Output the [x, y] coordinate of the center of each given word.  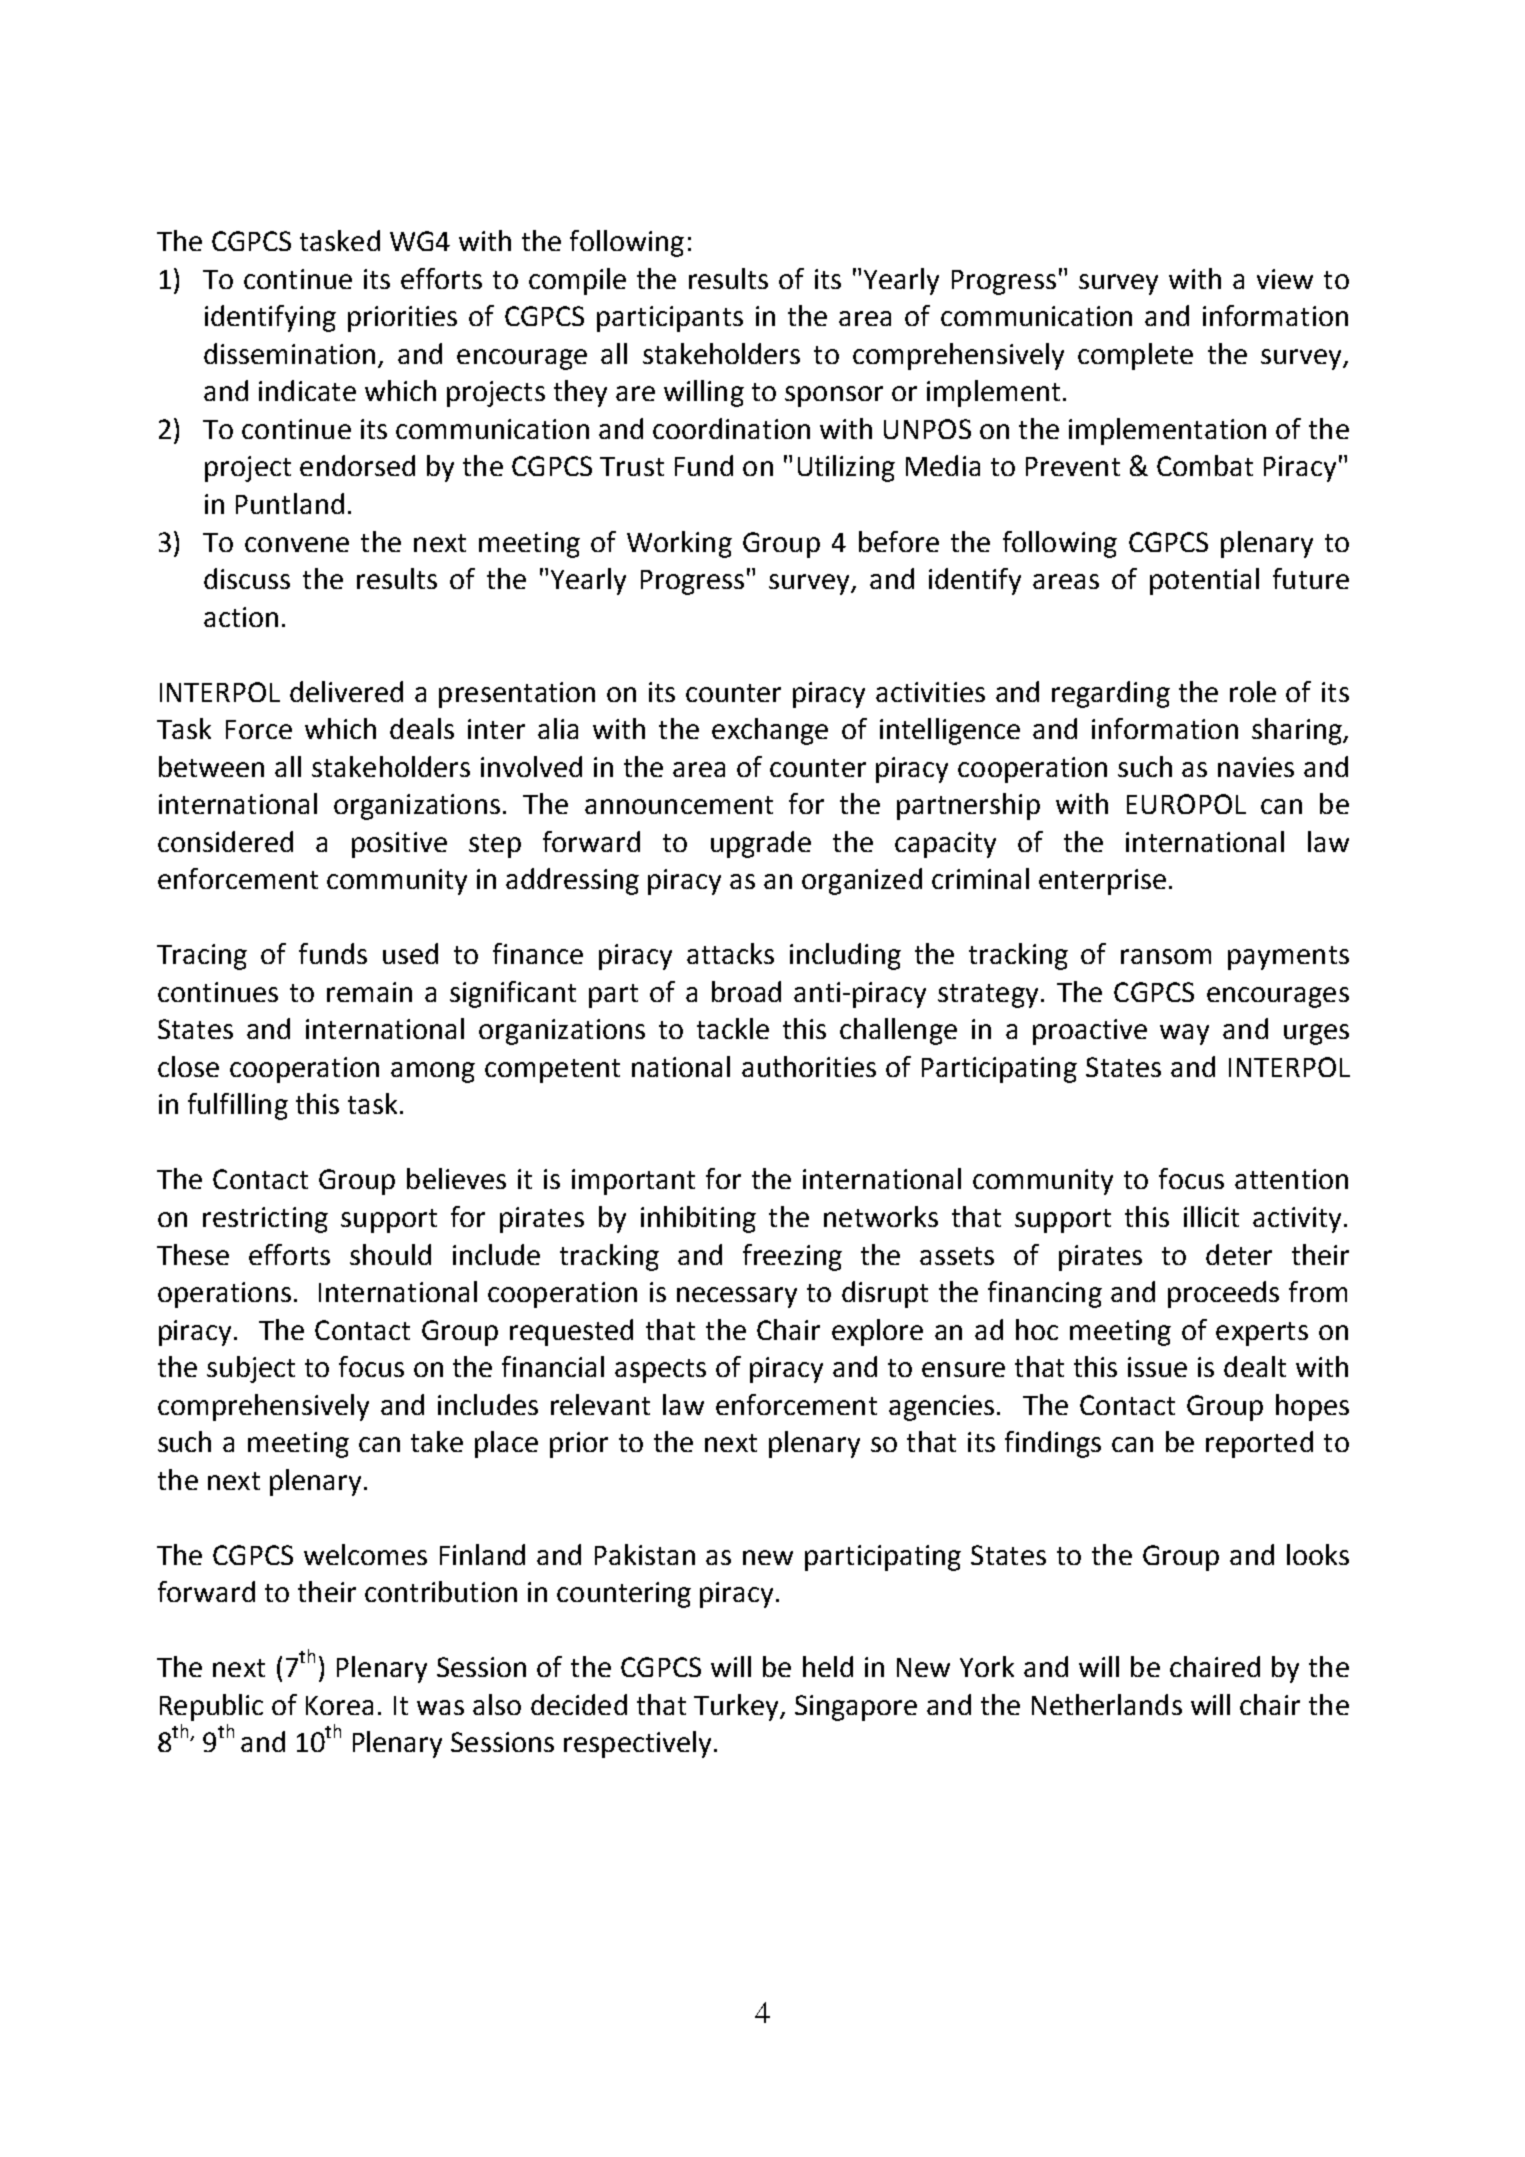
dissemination [289, 353]
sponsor [834, 396]
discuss [247, 578]
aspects [660, 1371]
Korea [339, 1705]
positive [399, 845]
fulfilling [238, 1106]
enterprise [1102, 882]
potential [1204, 581]
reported [1259, 1444]
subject [251, 1369]
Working [679, 544]
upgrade [761, 844]
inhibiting [698, 1219]
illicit [1211, 1216]
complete [1135, 356]
